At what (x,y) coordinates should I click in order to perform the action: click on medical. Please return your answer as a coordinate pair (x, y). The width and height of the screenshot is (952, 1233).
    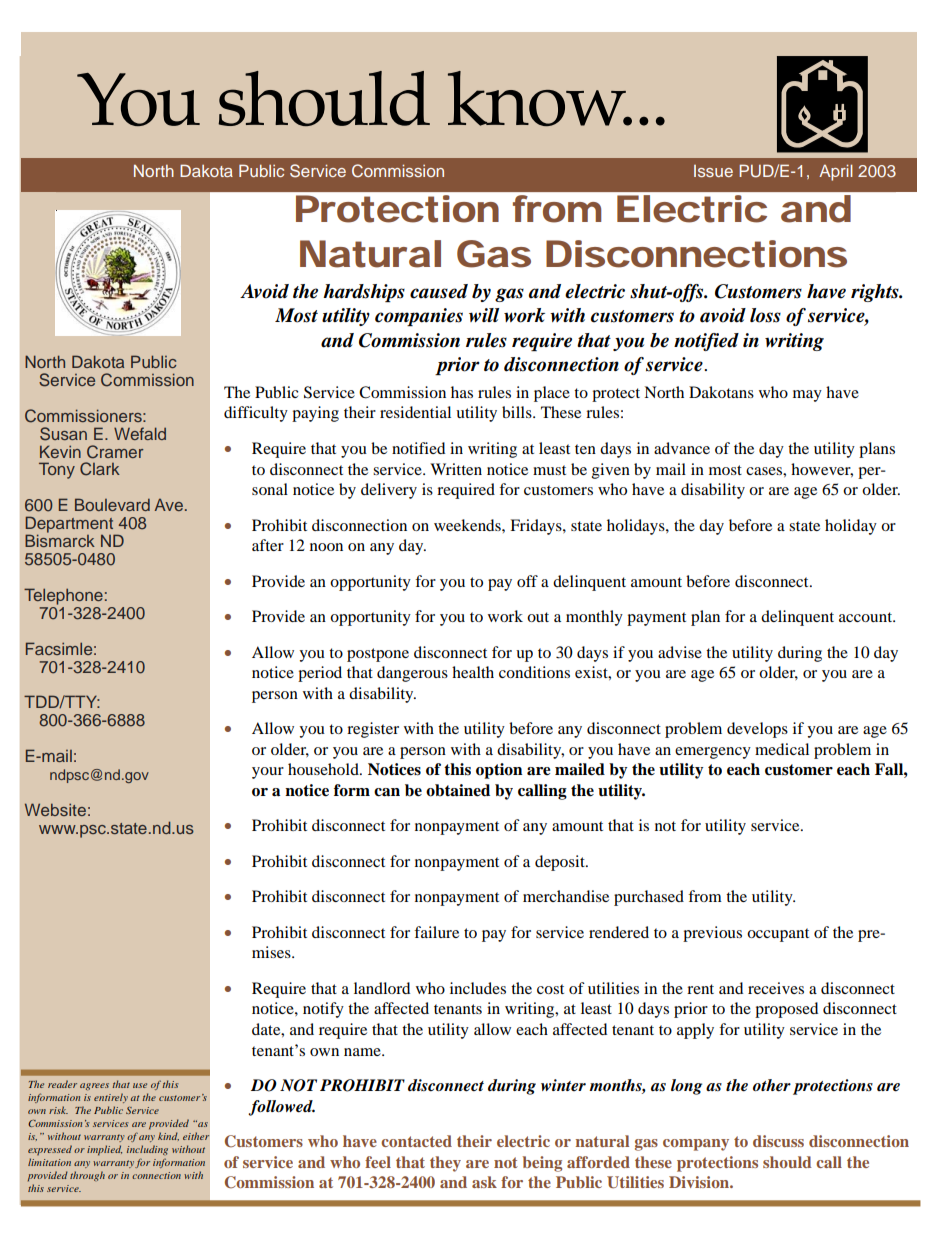
    Looking at the image, I should click on (782, 749).
